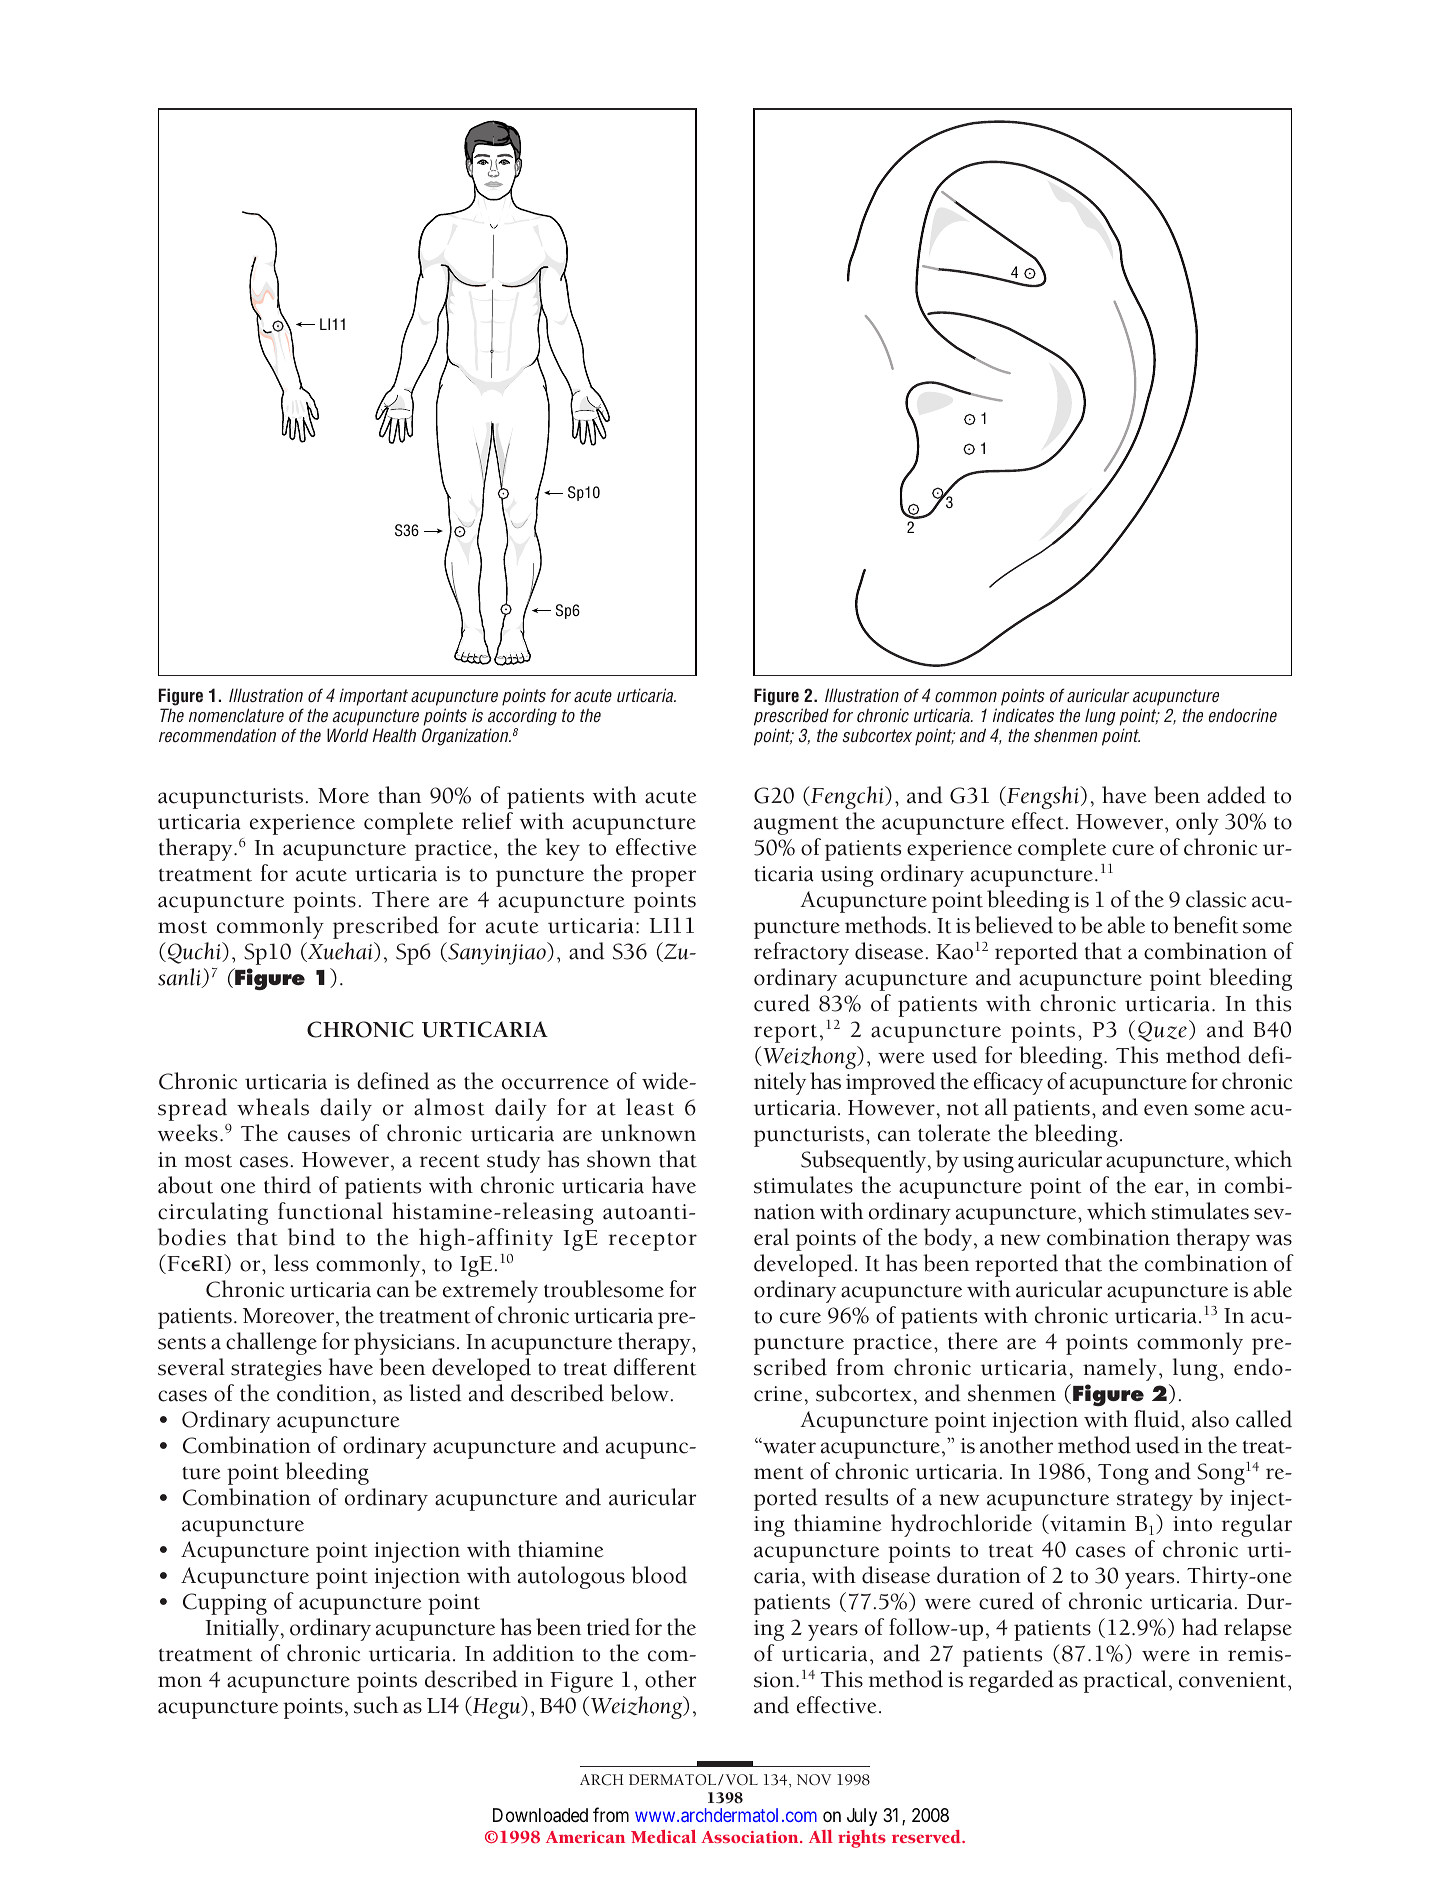  Describe the element at coordinates (1120, 1369) in the page. I see `namely` at that location.
